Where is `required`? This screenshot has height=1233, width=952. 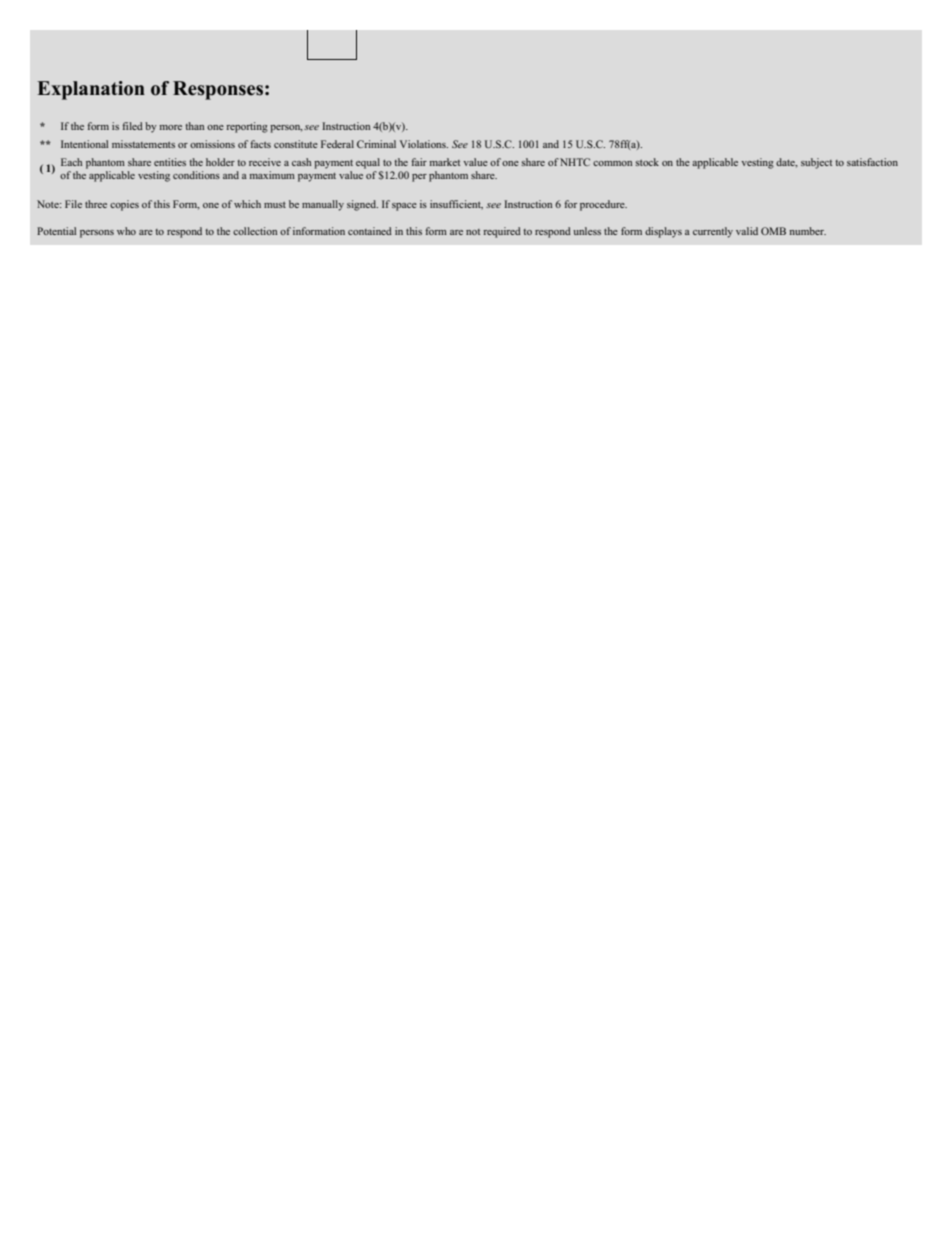 required is located at coordinates (502, 232).
